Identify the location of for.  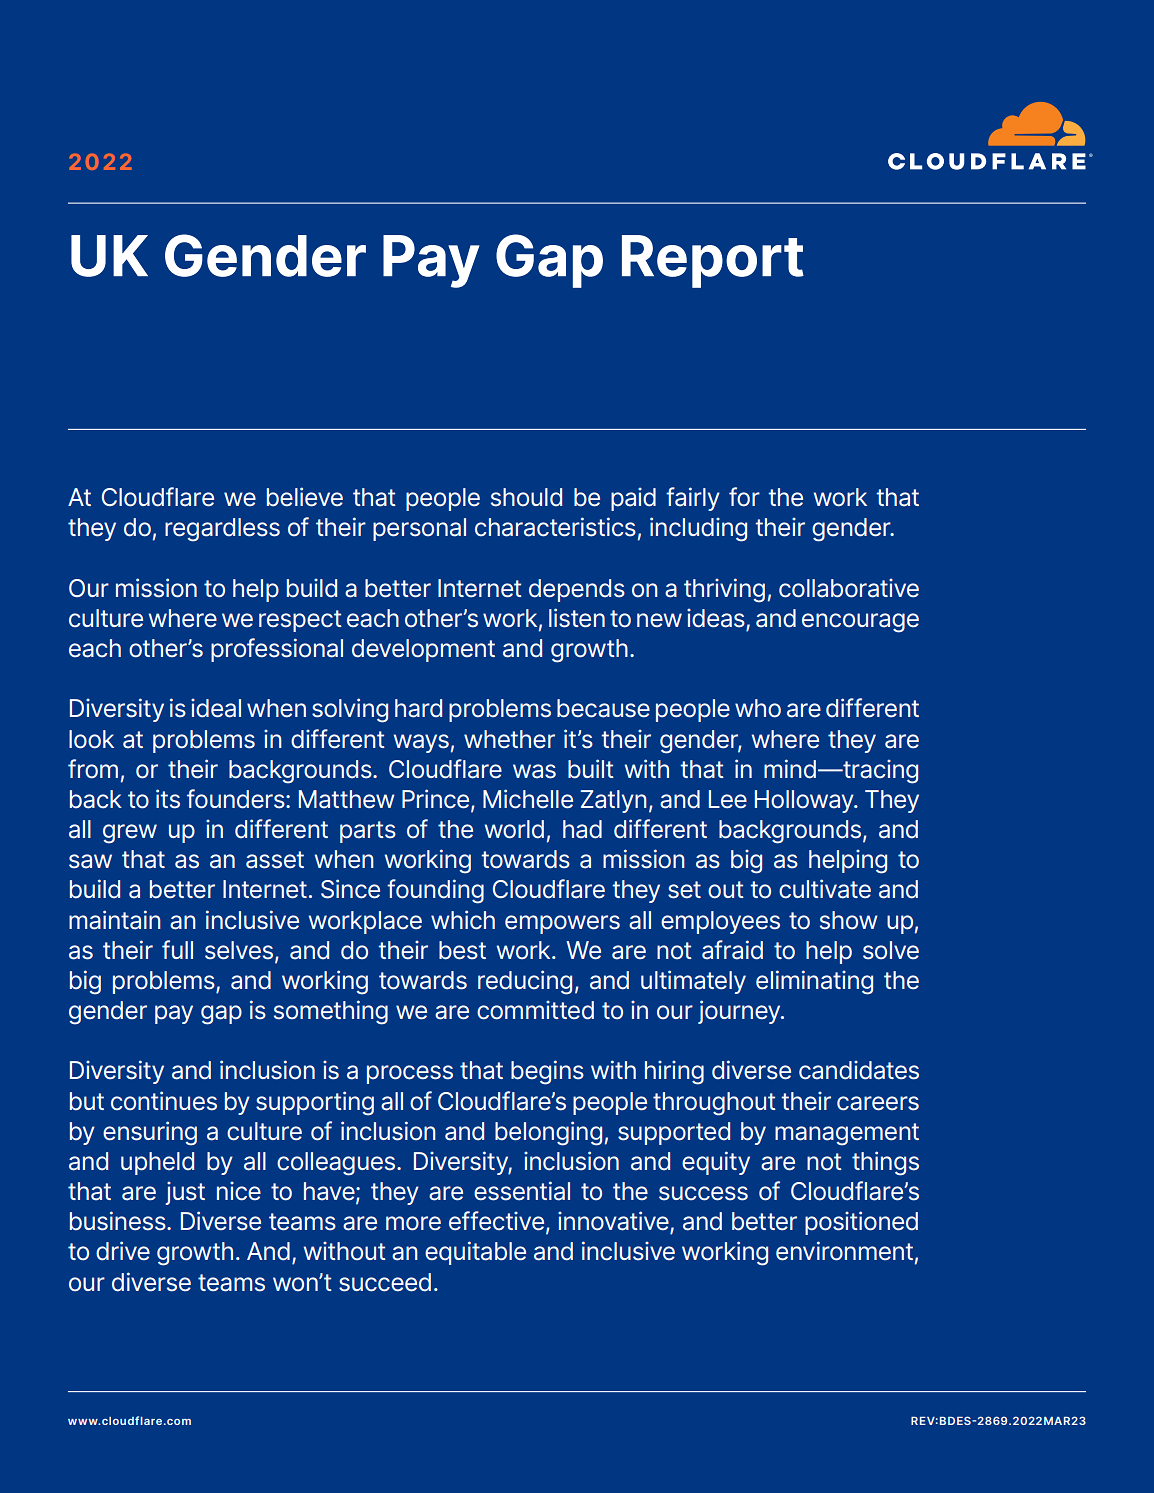
(744, 497).
